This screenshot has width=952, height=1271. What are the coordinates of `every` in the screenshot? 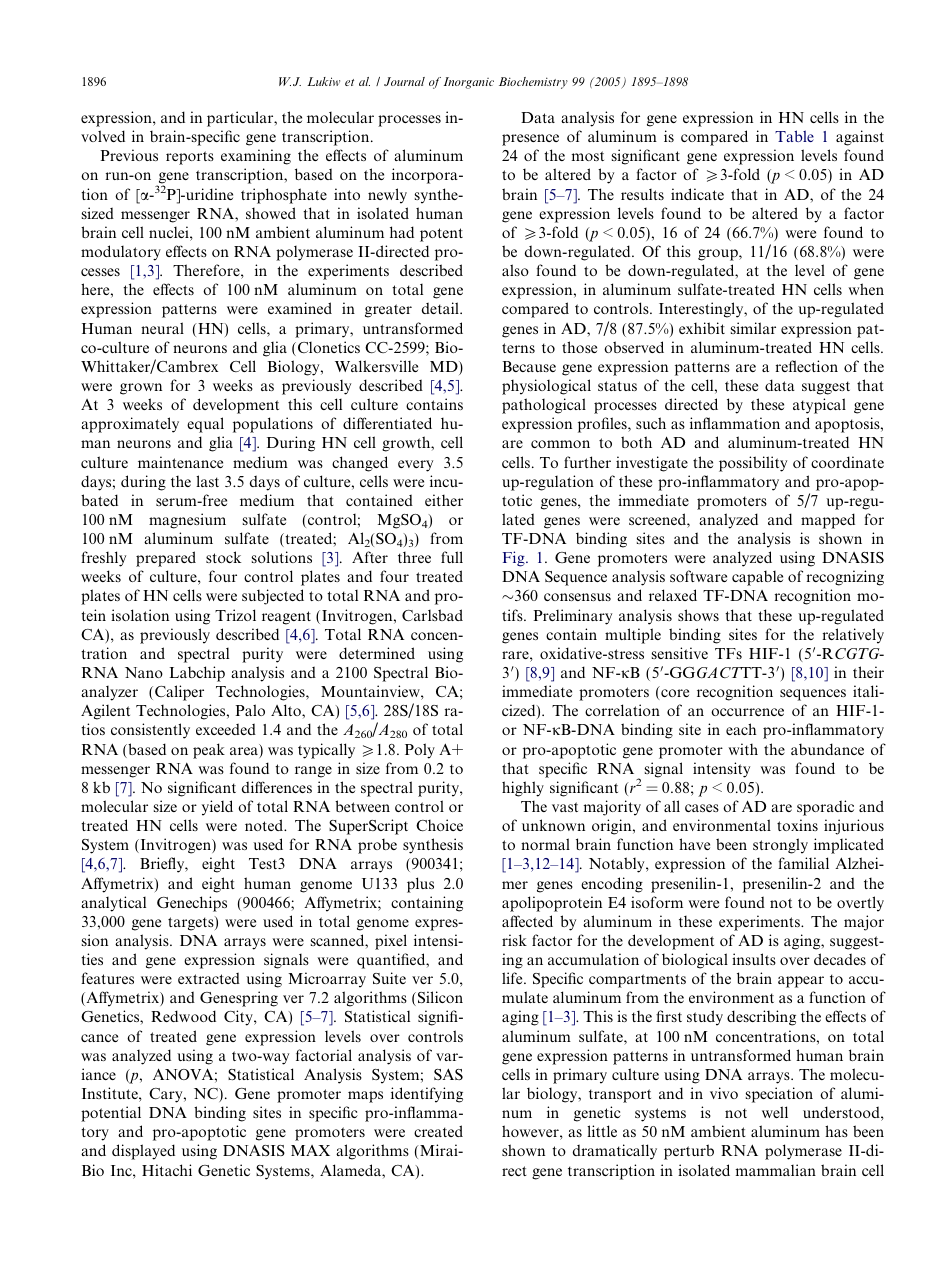 It's located at (415, 466).
